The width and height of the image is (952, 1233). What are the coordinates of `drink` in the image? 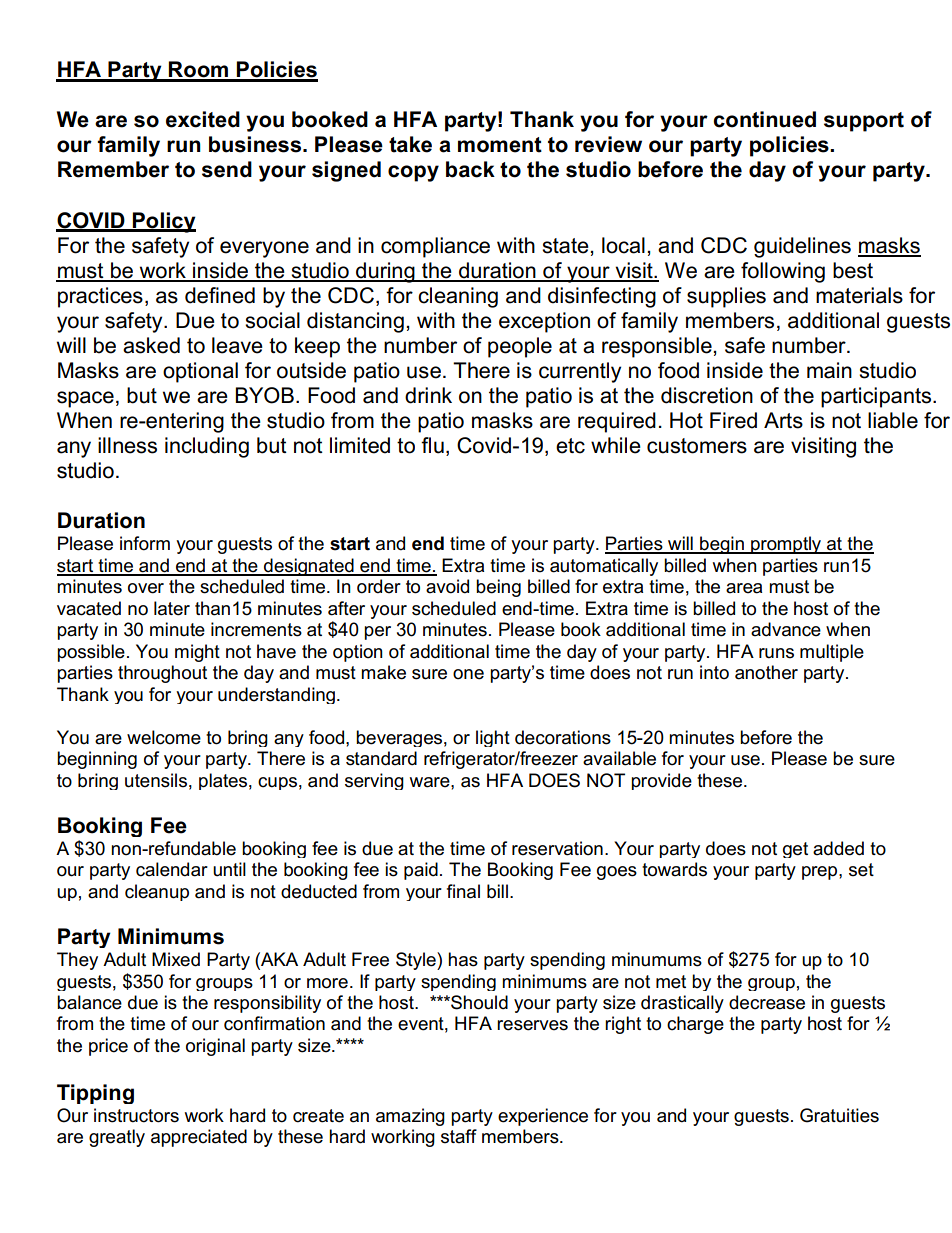 It's located at (428, 395).
